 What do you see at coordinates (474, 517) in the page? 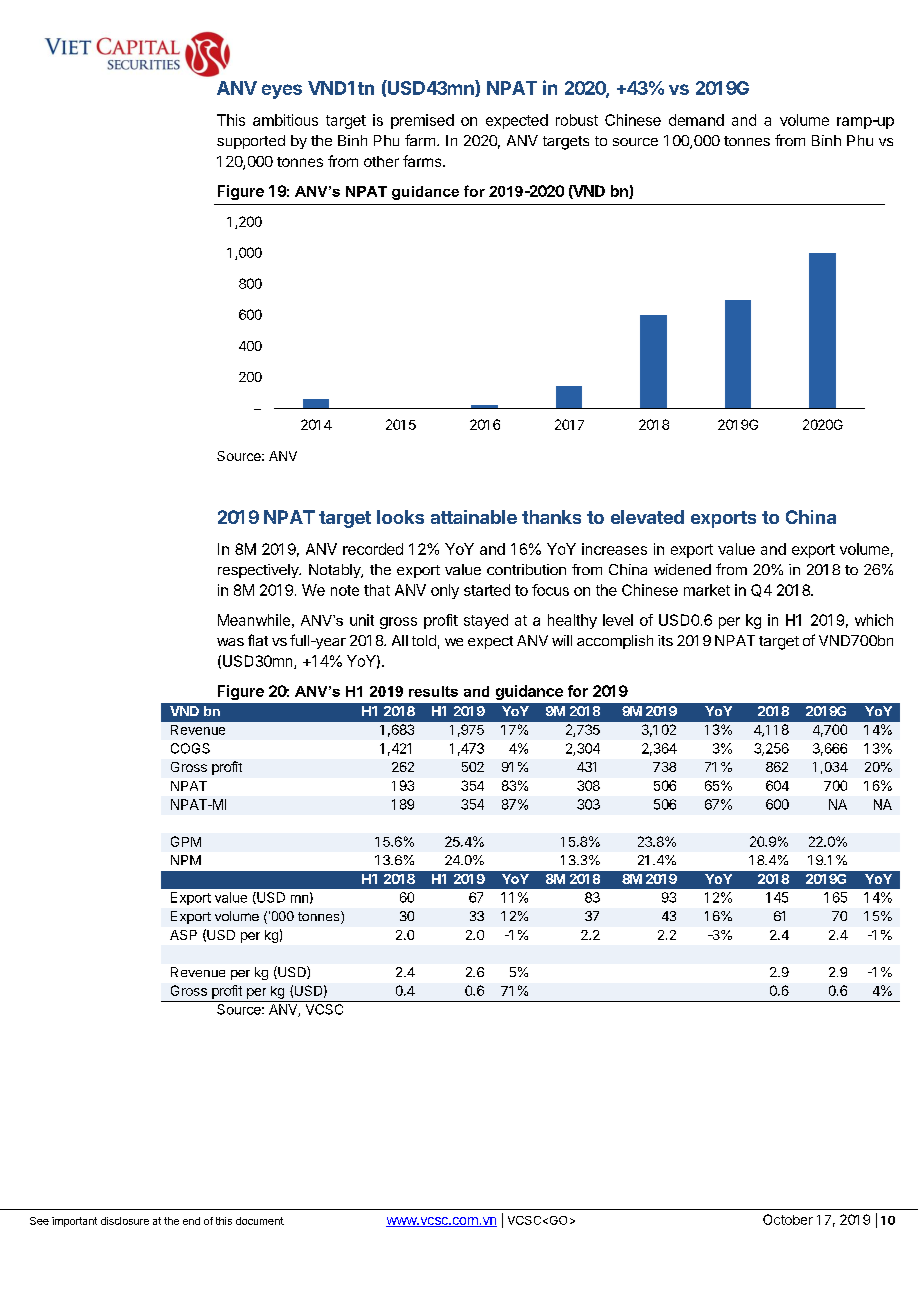
I see `attainable` at bounding box center [474, 517].
